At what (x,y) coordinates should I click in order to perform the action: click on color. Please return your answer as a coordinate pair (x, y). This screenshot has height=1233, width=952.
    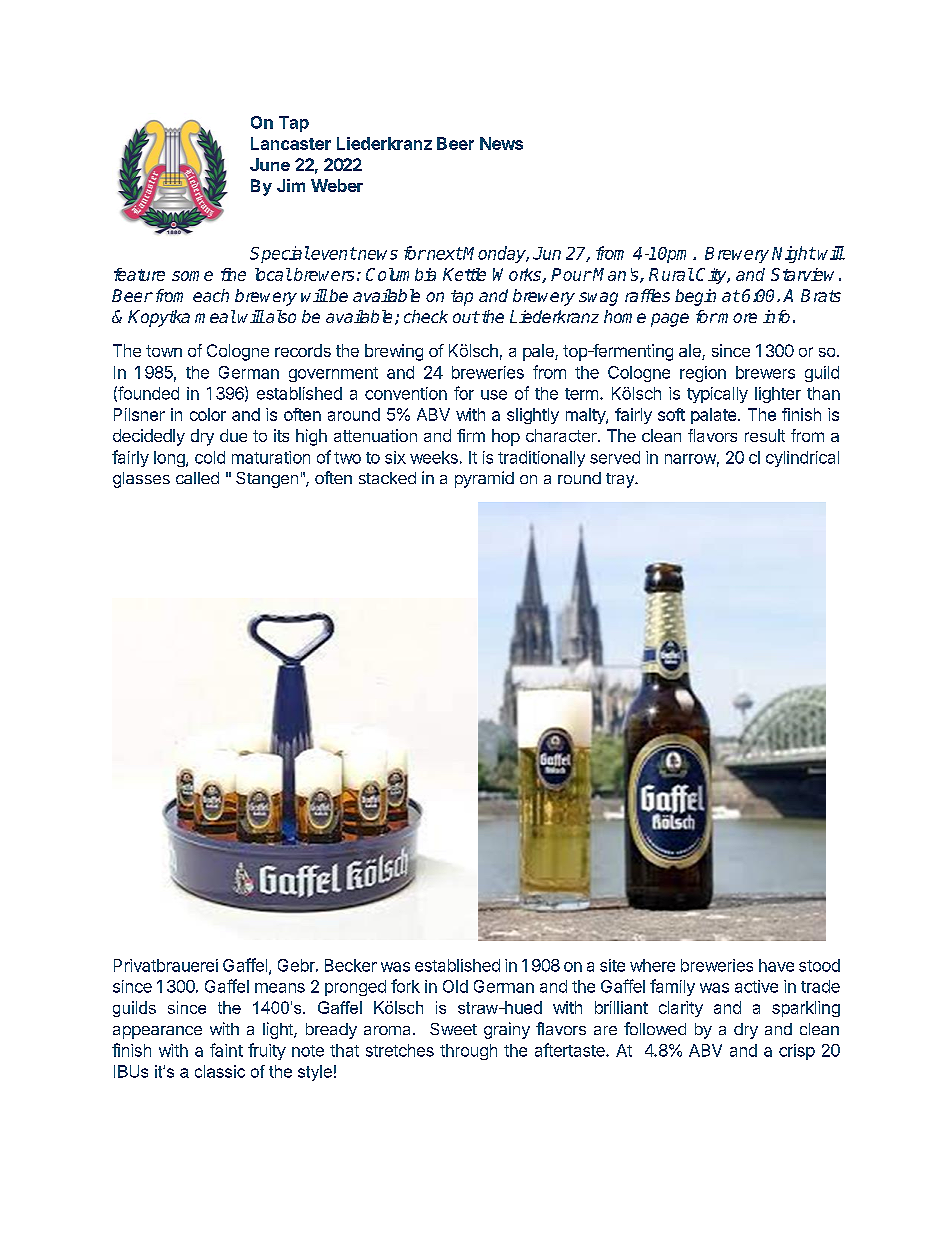
    Looking at the image, I should click on (208, 414).
